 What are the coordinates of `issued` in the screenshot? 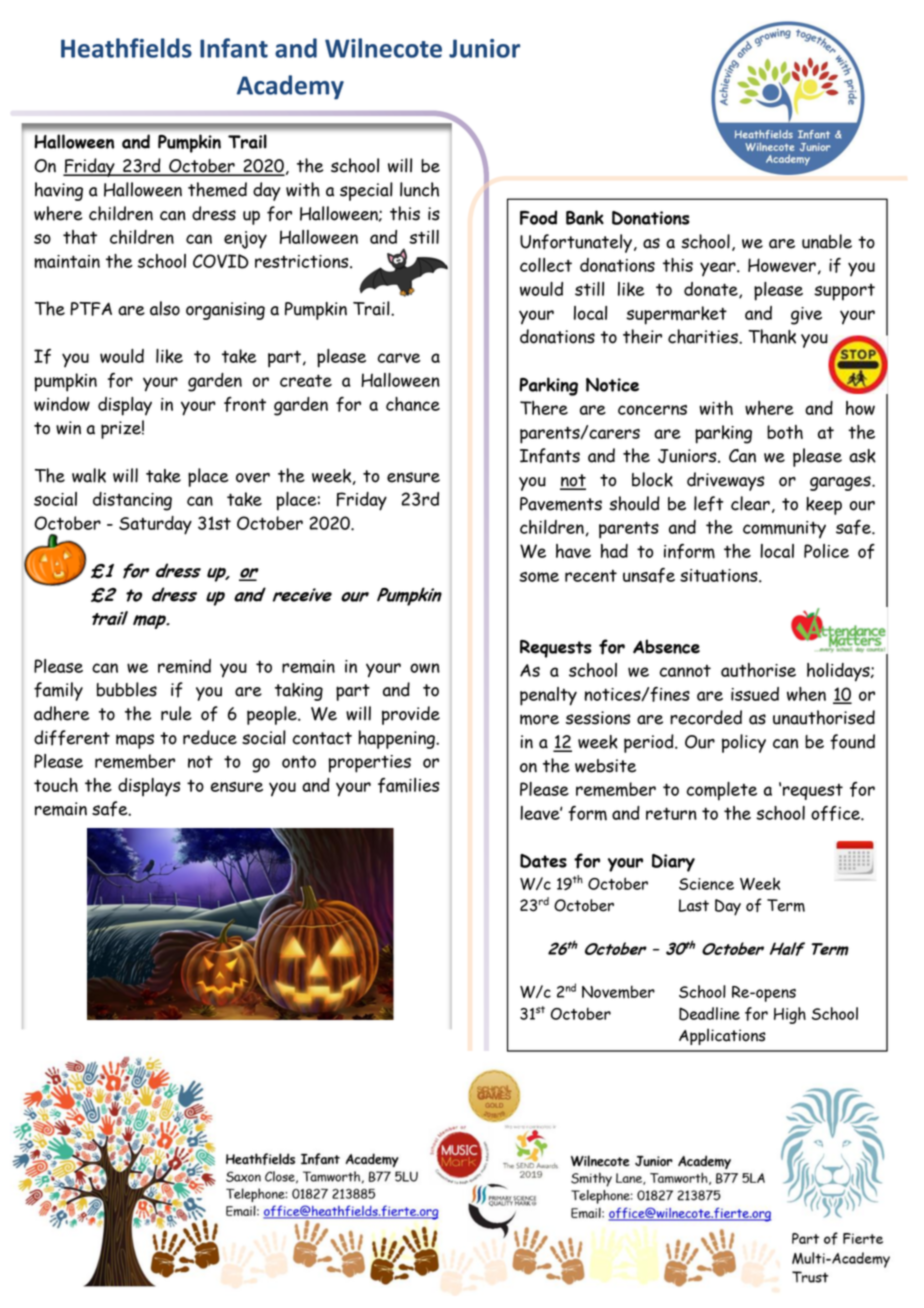 It's located at (755, 694).
